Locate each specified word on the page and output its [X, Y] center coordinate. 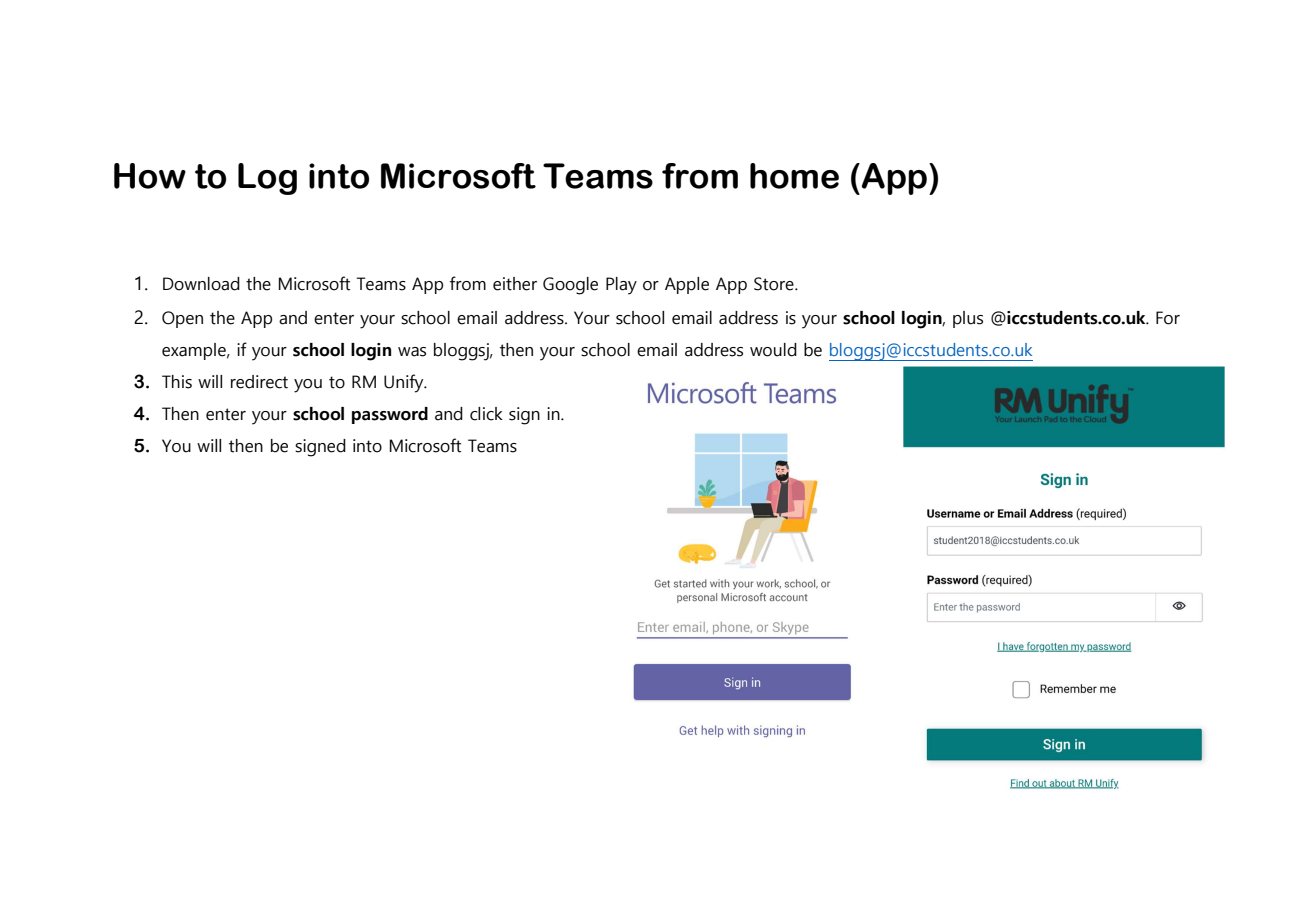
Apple [687, 285]
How [150, 176]
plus [968, 319]
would [773, 350]
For [1168, 318]
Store [775, 284]
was [412, 352]
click [486, 414]
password [390, 415]
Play [621, 286]
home [794, 176]
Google [570, 286]
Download [201, 284]
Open [182, 319]
